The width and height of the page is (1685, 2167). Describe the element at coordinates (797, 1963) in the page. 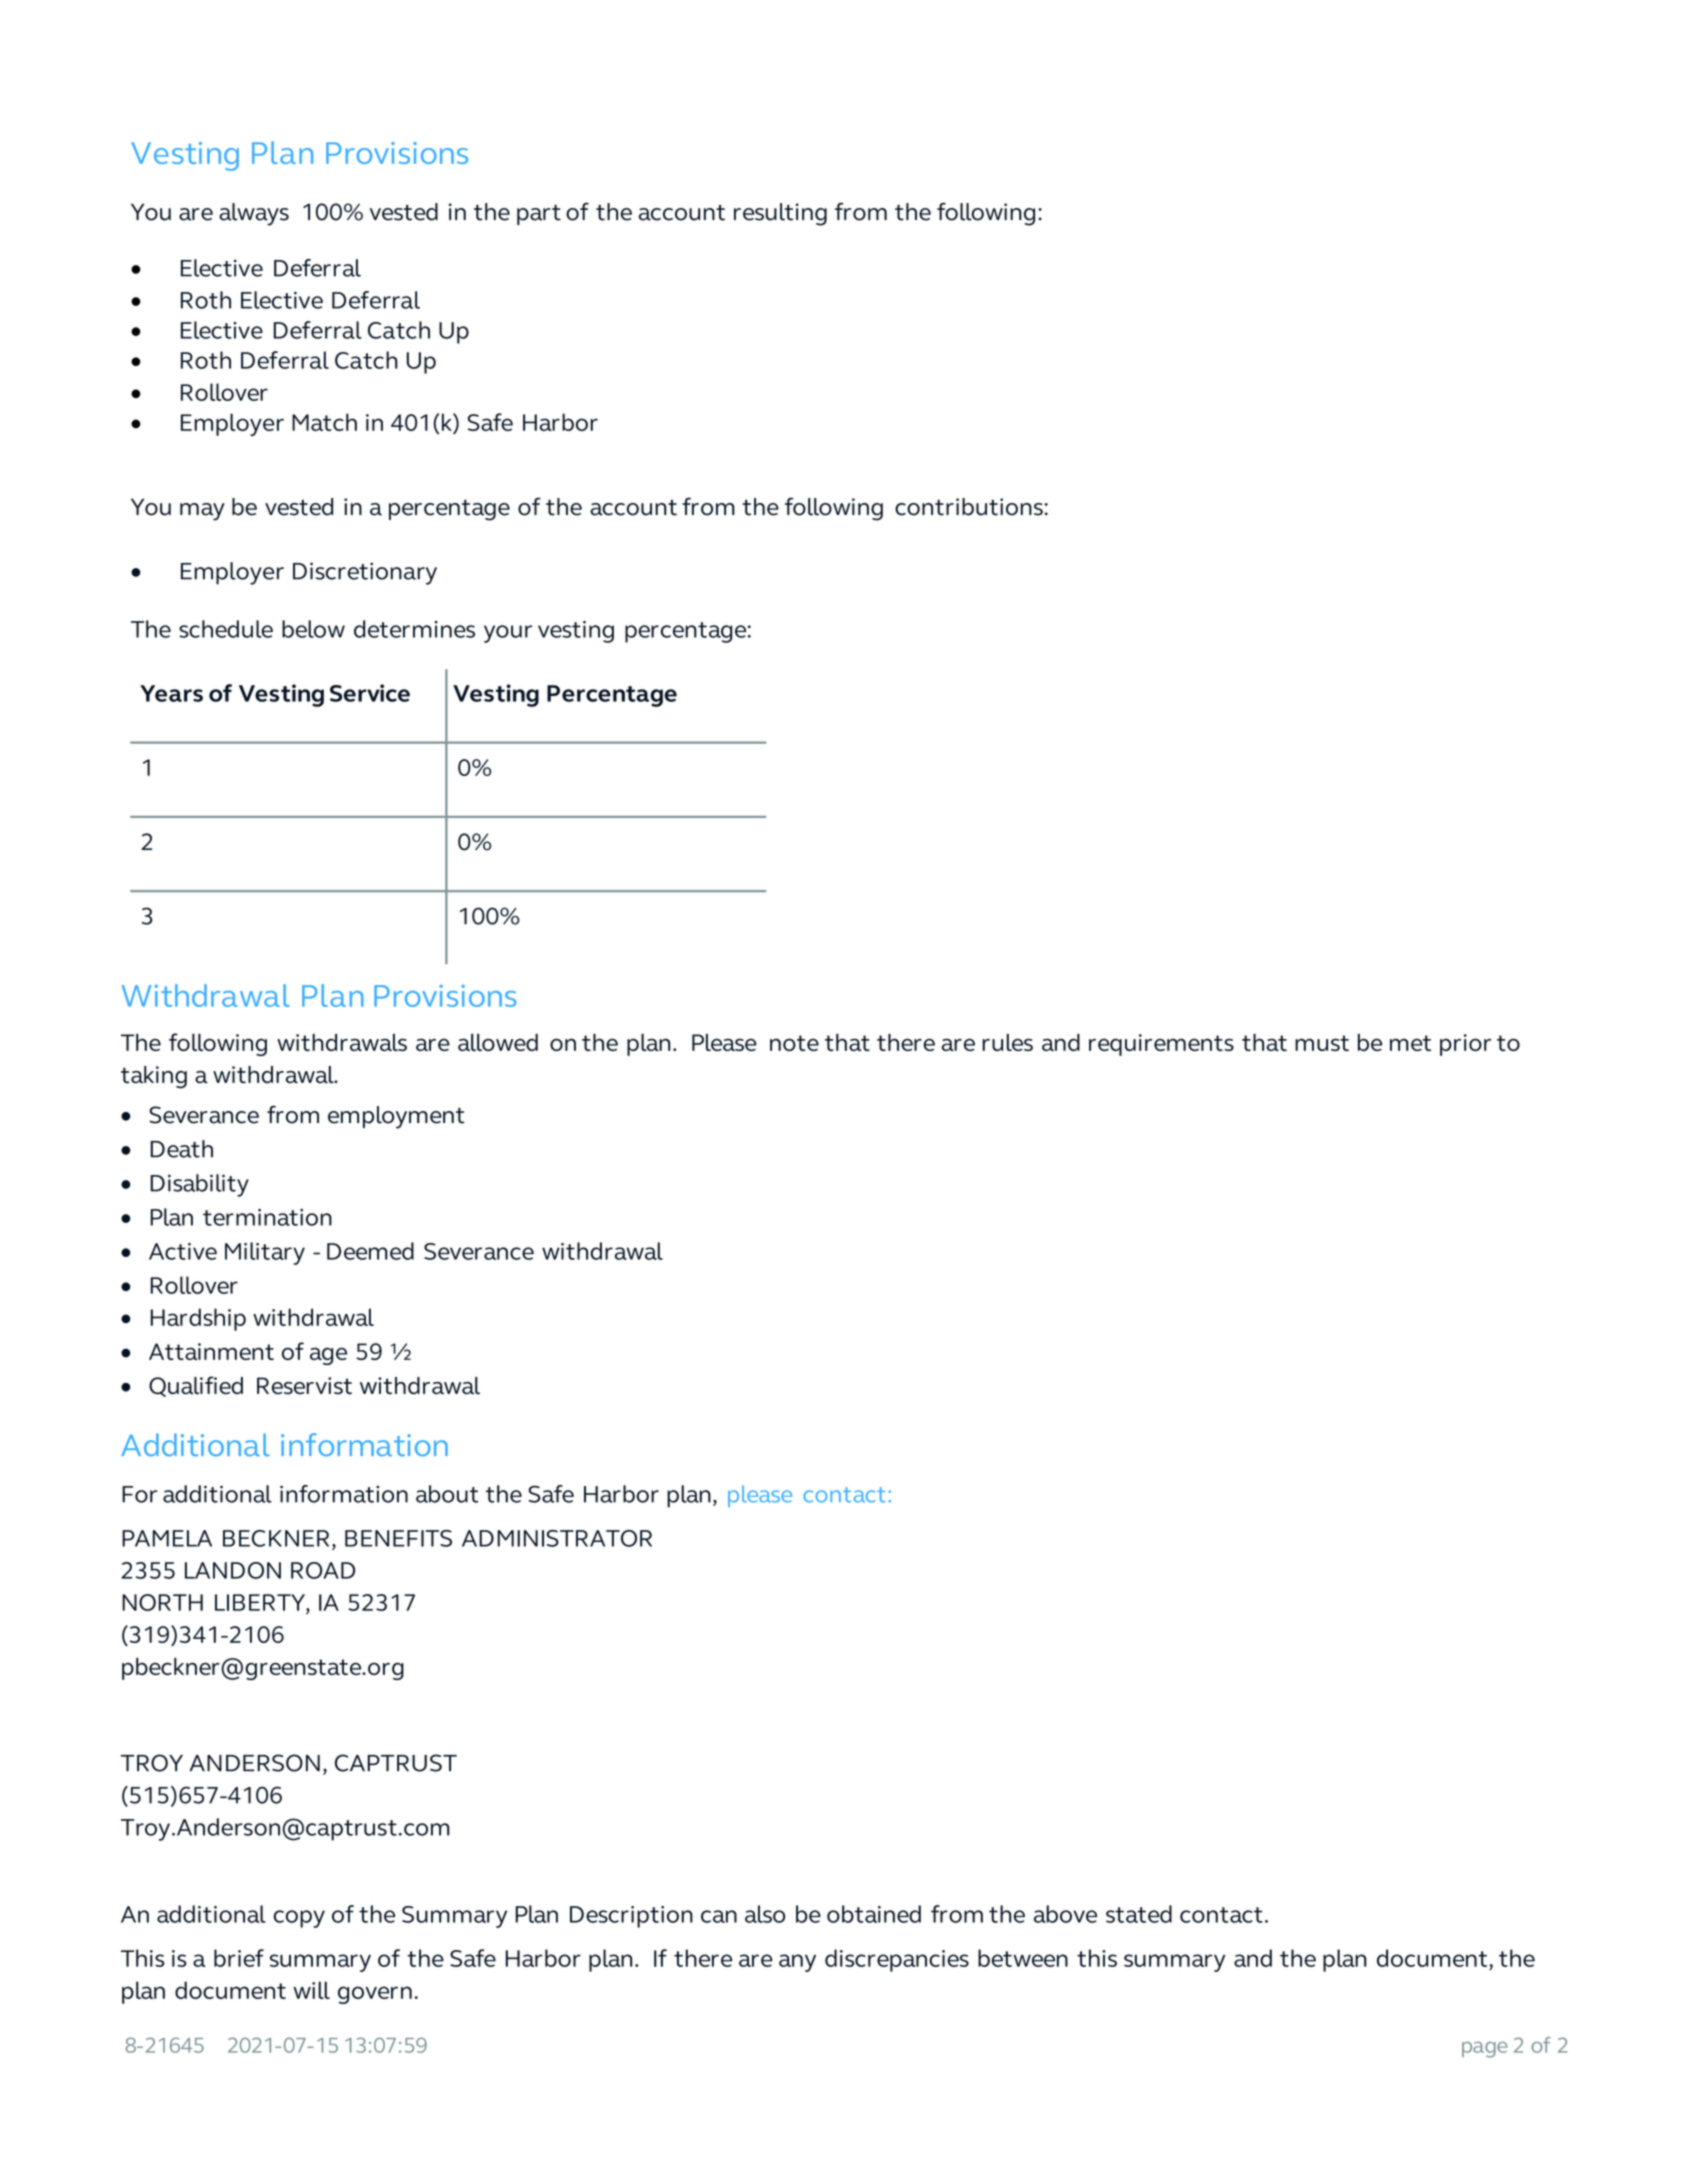

I see `any` at that location.
